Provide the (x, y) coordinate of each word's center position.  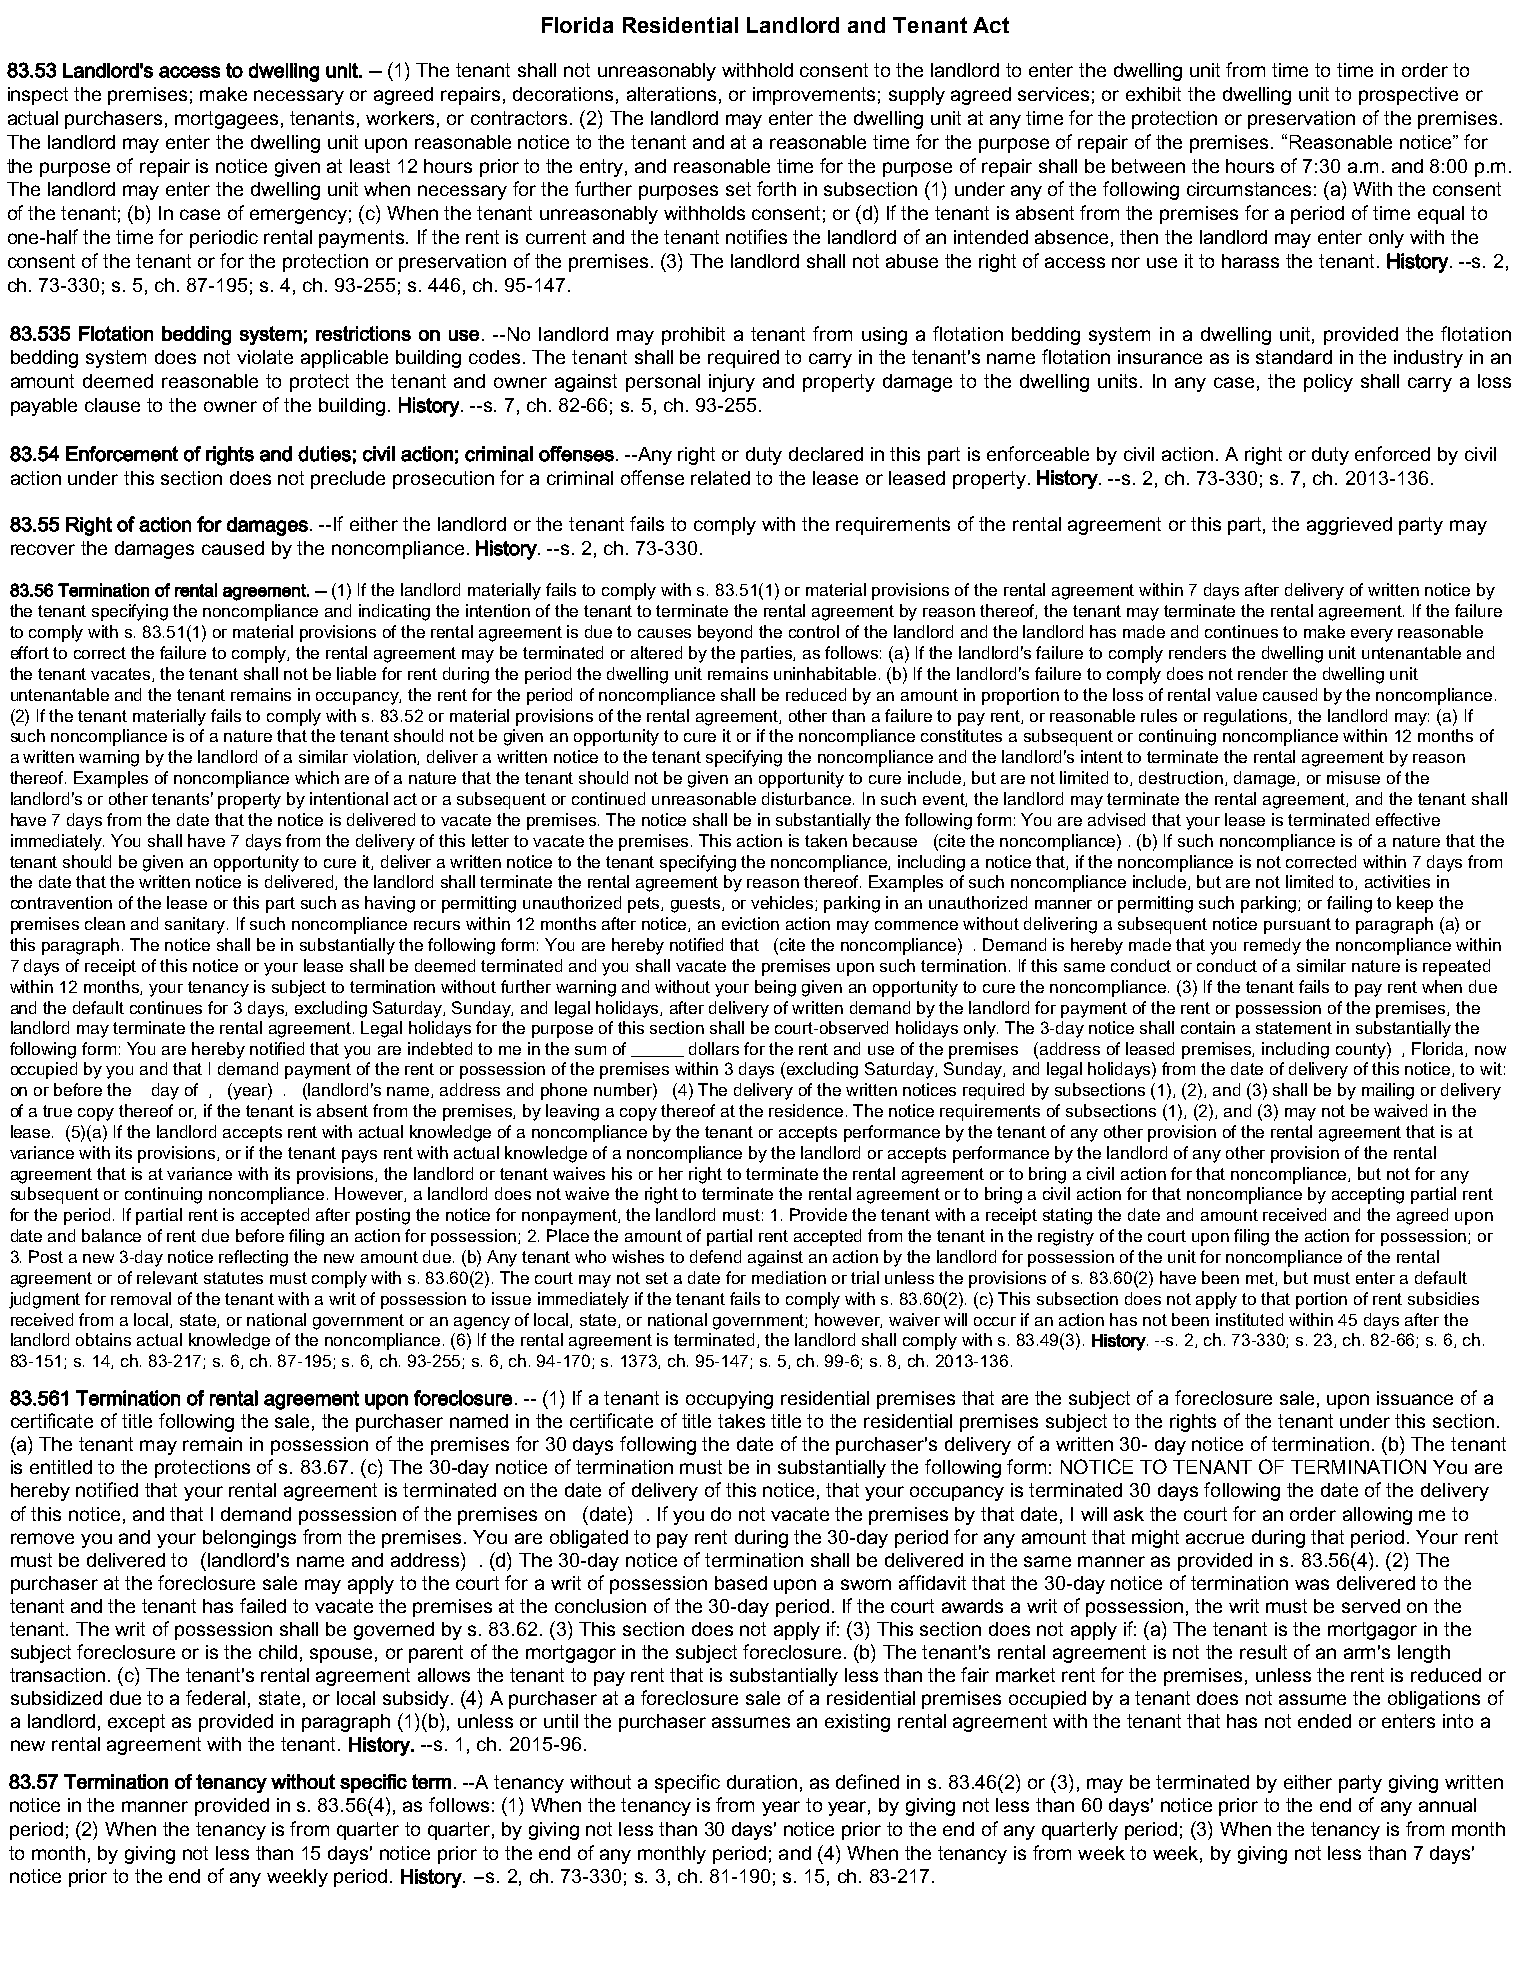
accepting (1368, 1195)
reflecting (253, 1258)
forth (776, 188)
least (370, 166)
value (1236, 694)
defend (715, 1256)
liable (356, 673)
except (136, 1723)
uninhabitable (825, 673)
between (1148, 166)
